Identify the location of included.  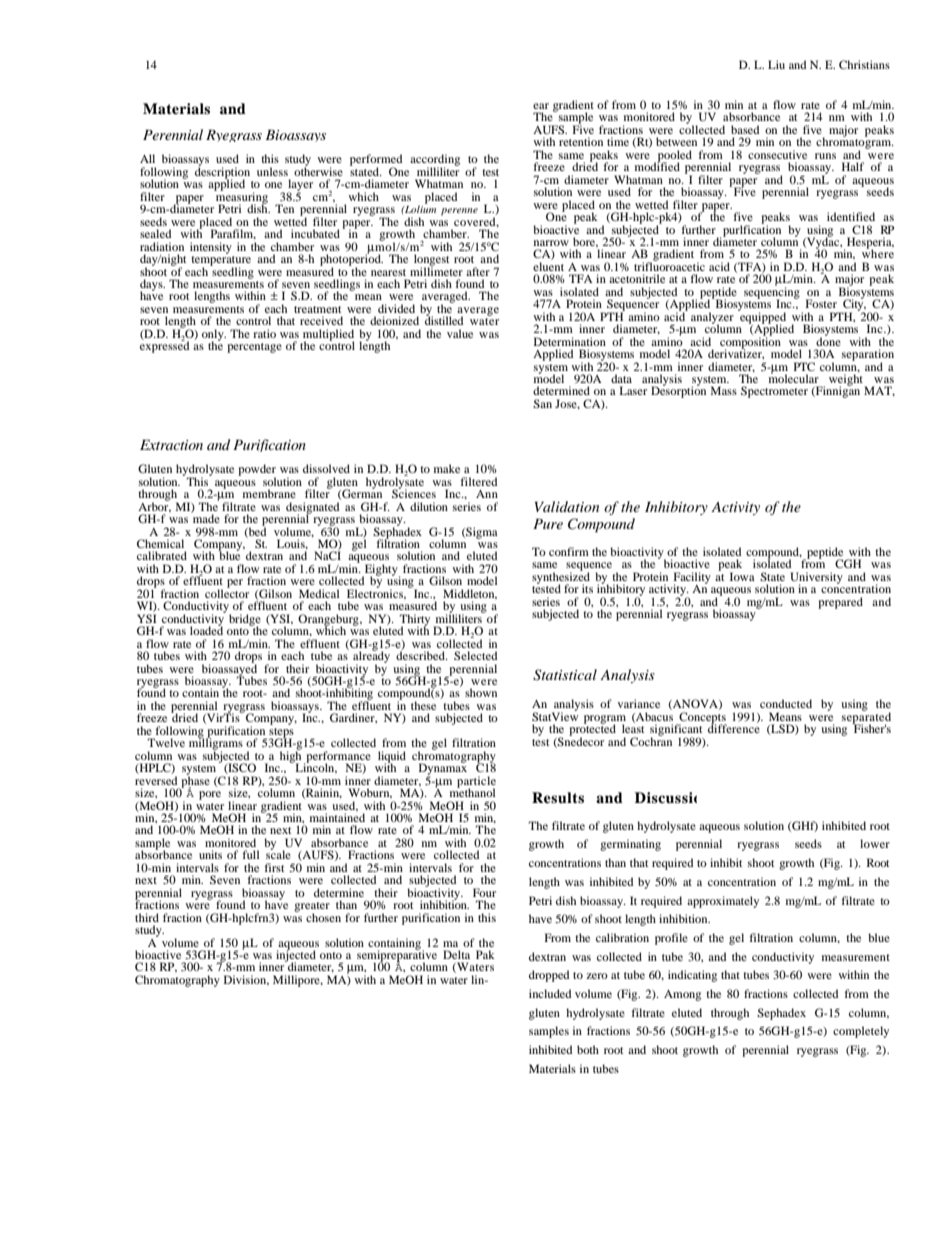
(550, 993).
